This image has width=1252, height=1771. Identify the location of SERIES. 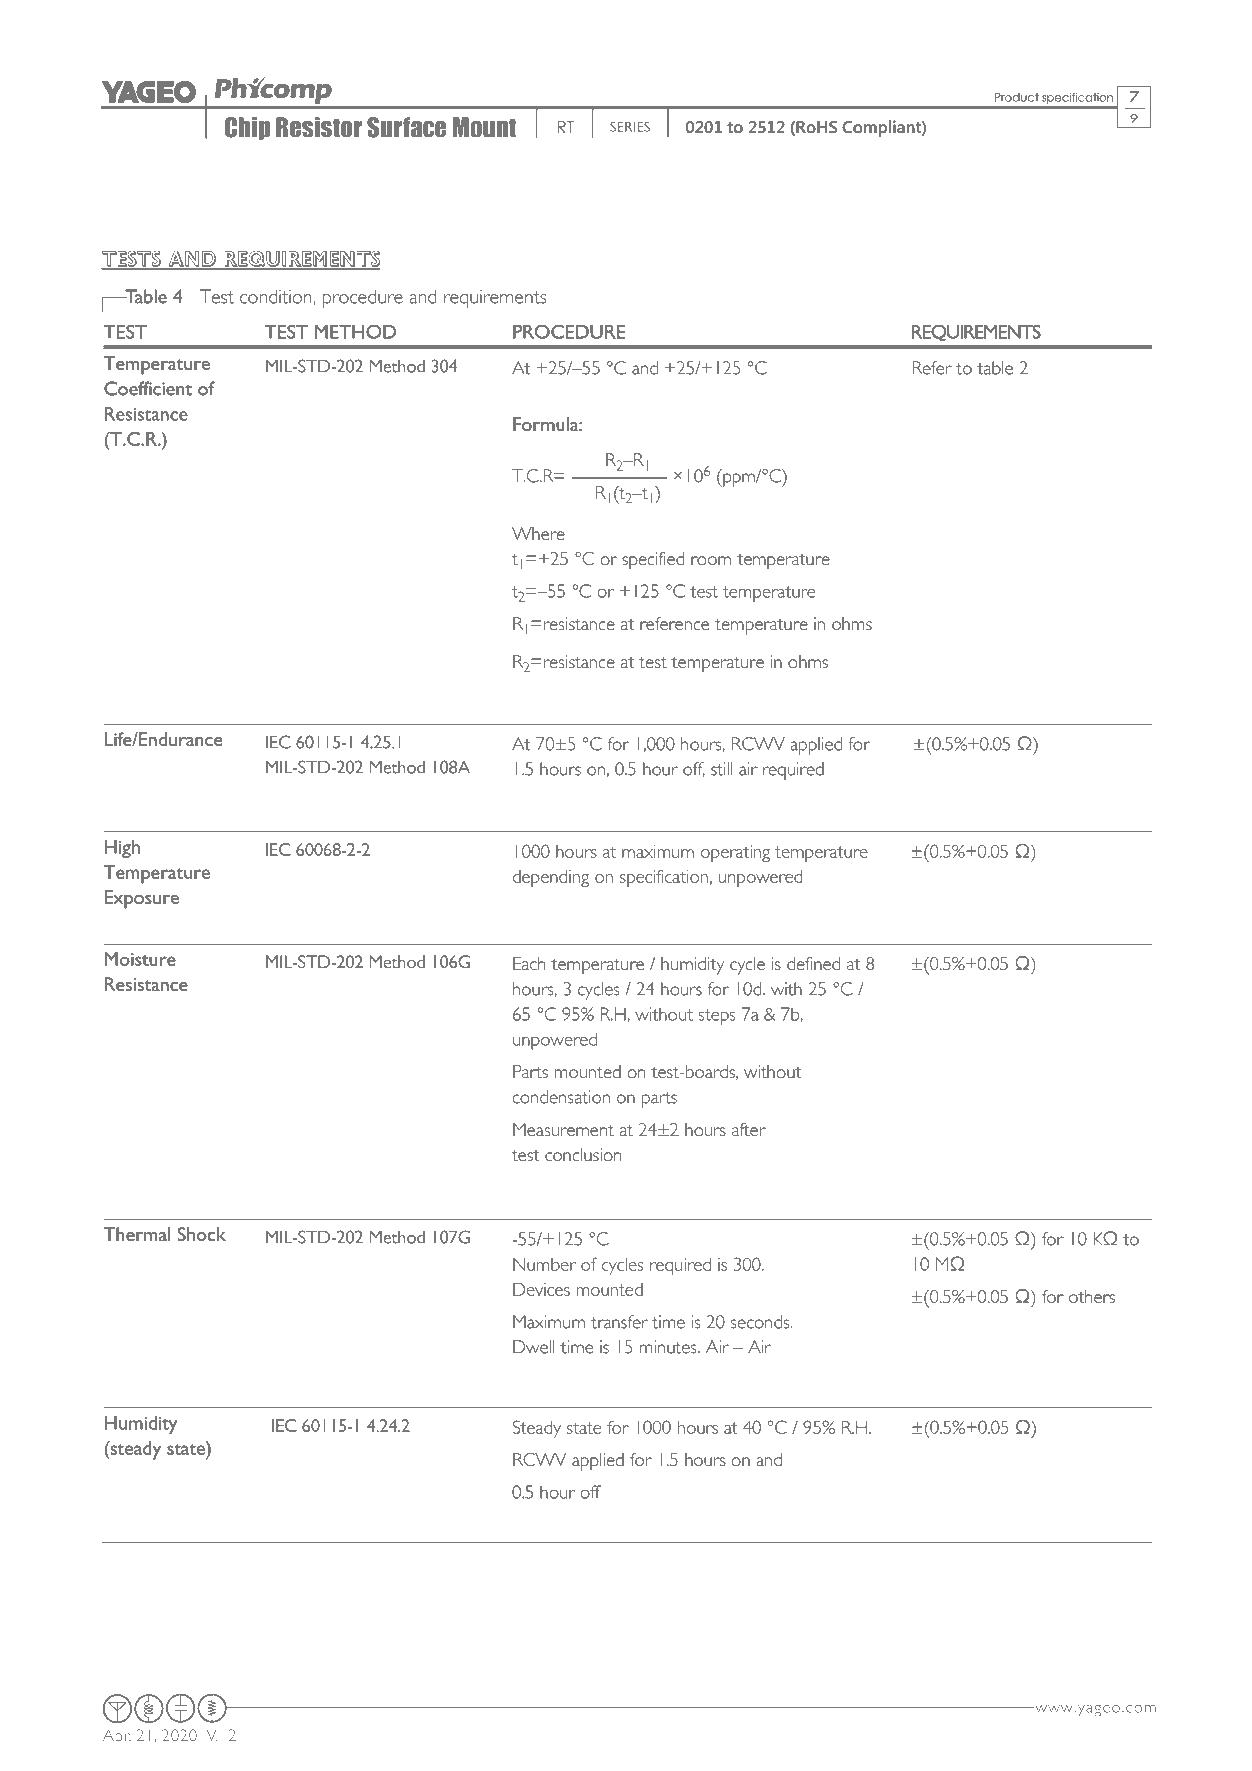
(630, 127).
